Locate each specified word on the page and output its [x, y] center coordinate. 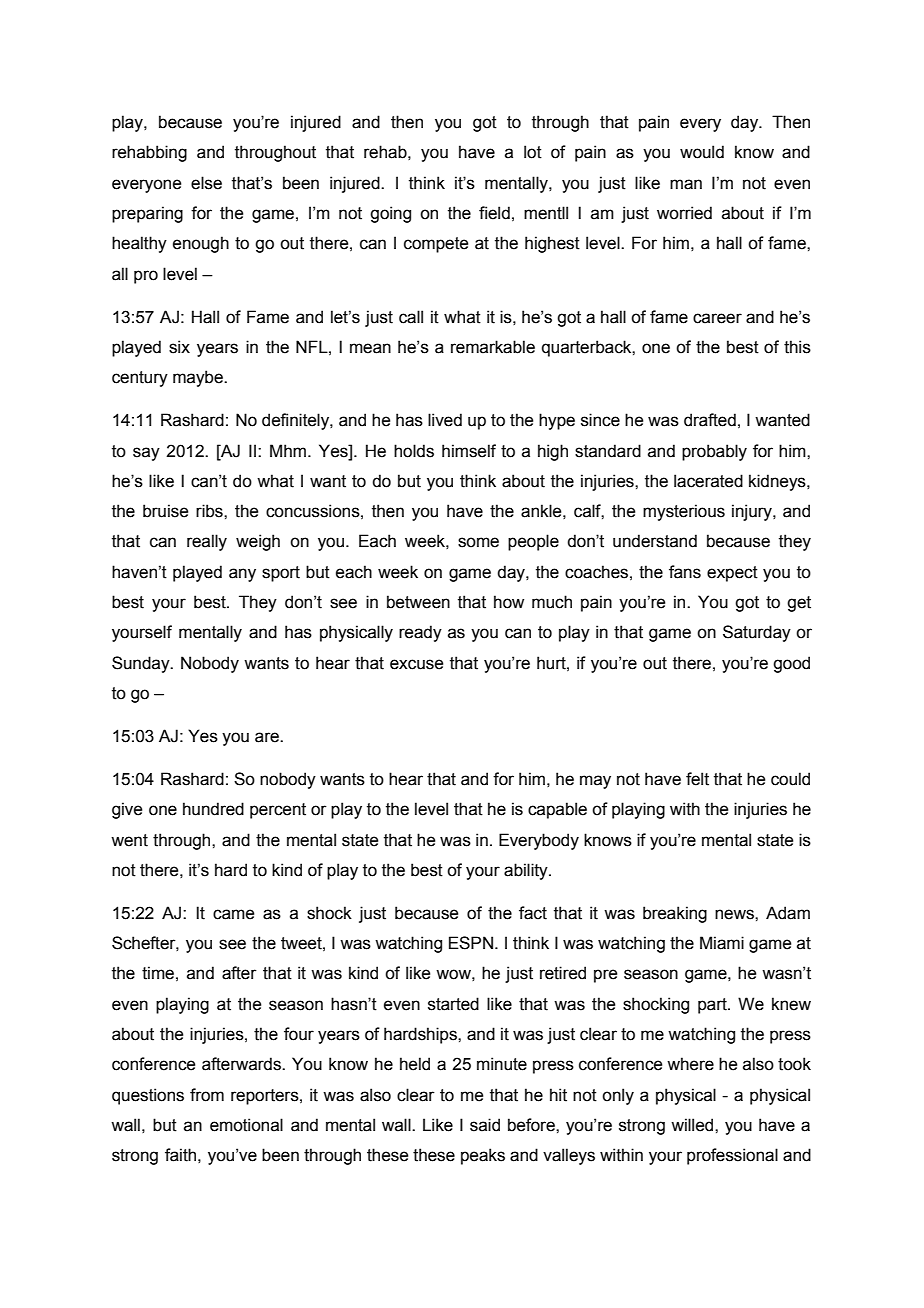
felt [697, 779]
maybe [199, 378]
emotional [246, 1125]
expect [732, 574]
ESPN [471, 943]
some [478, 542]
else [206, 183]
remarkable [493, 347]
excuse [416, 664]
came [233, 914]
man [686, 184]
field [494, 213]
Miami [722, 943]
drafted [710, 420]
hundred [213, 809]
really [207, 542]
